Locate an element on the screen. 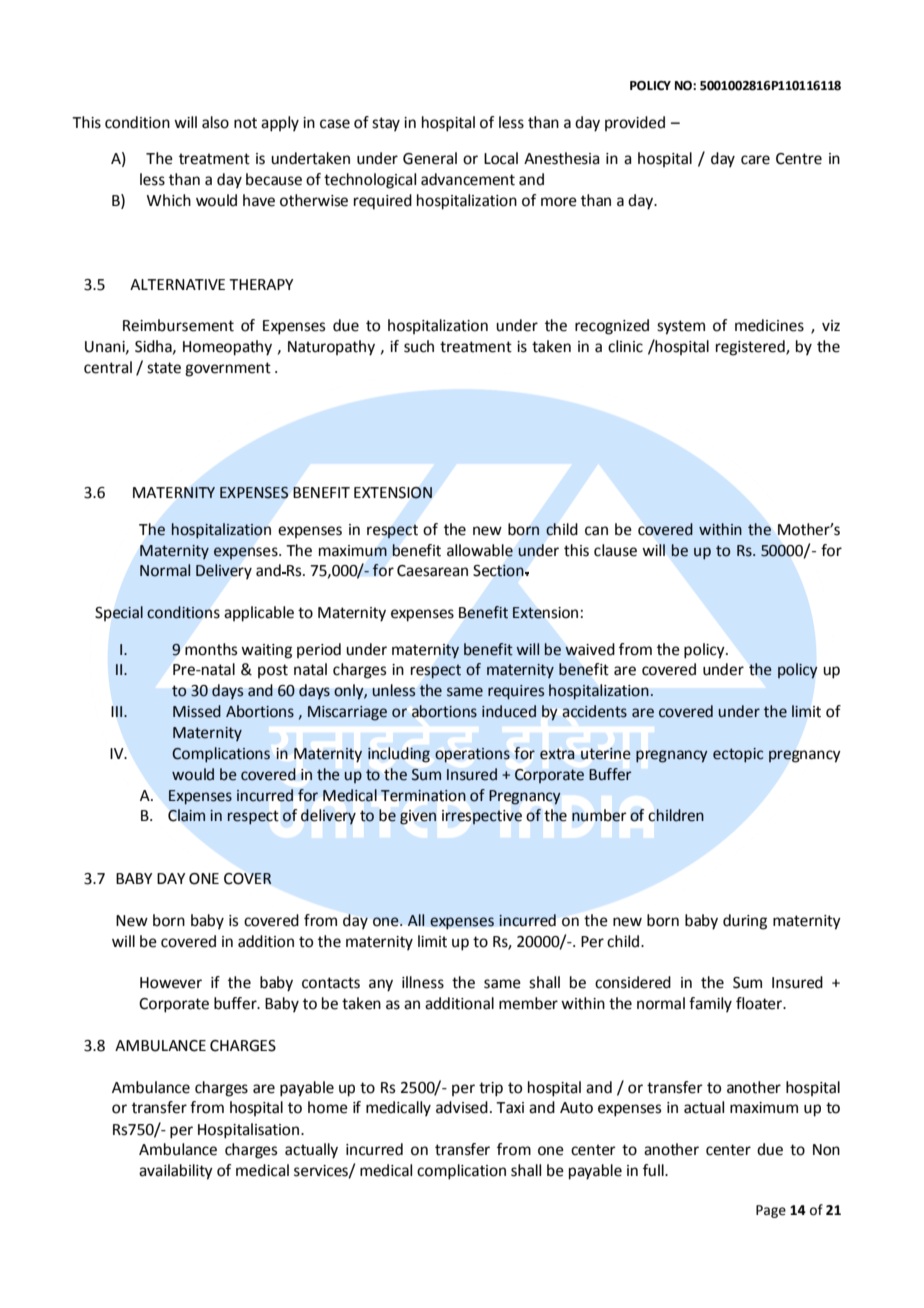 This screenshot has width=924, height=1308. Page is located at coordinates (771, 1211).
